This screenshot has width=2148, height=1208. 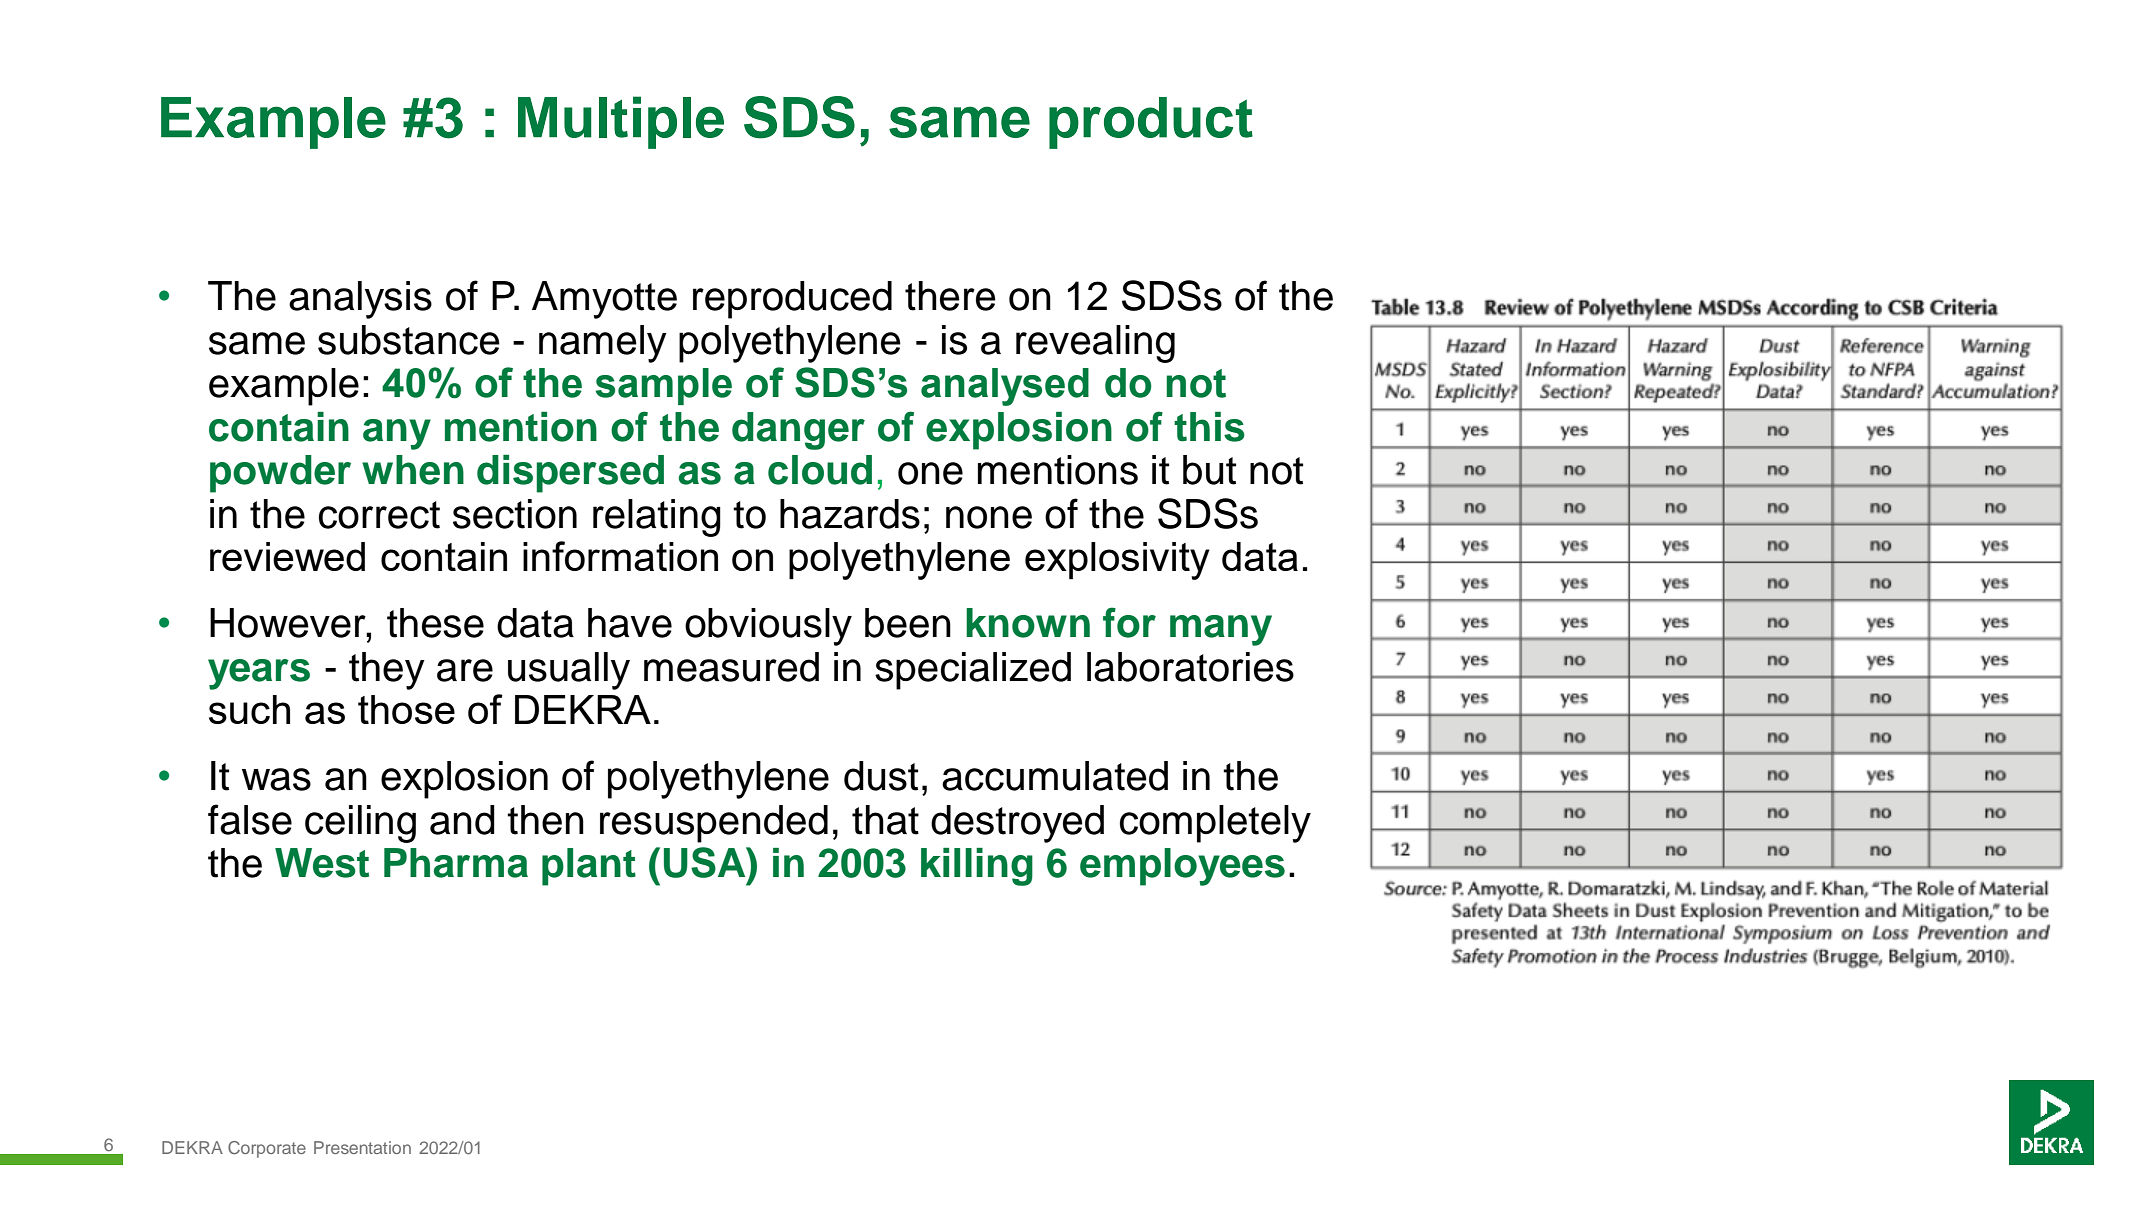 I want to click on employees, so click(x=1182, y=867).
